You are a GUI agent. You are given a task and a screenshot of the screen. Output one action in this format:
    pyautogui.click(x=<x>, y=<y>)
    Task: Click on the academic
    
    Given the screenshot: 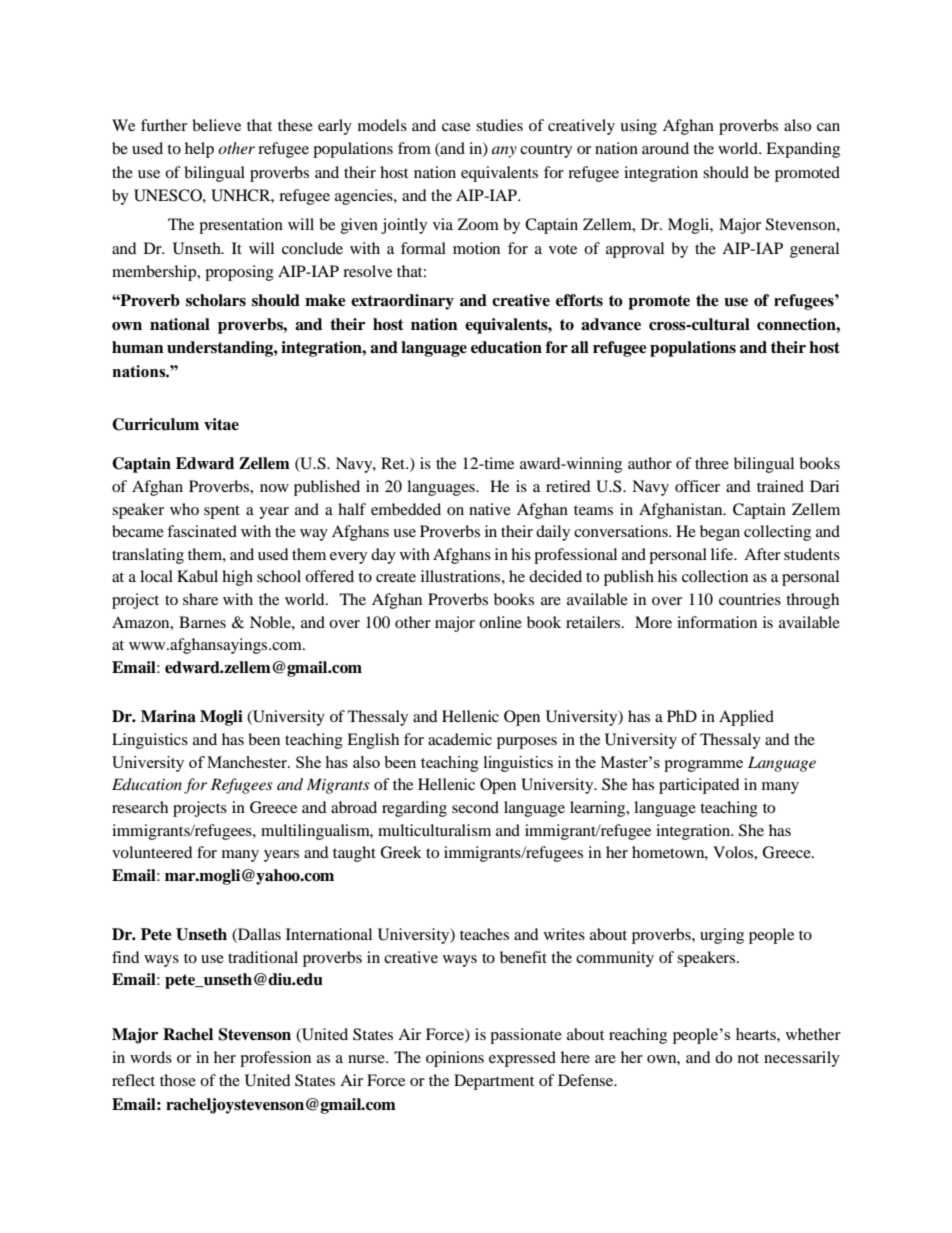 What is the action you would take?
    pyautogui.click(x=460, y=739)
